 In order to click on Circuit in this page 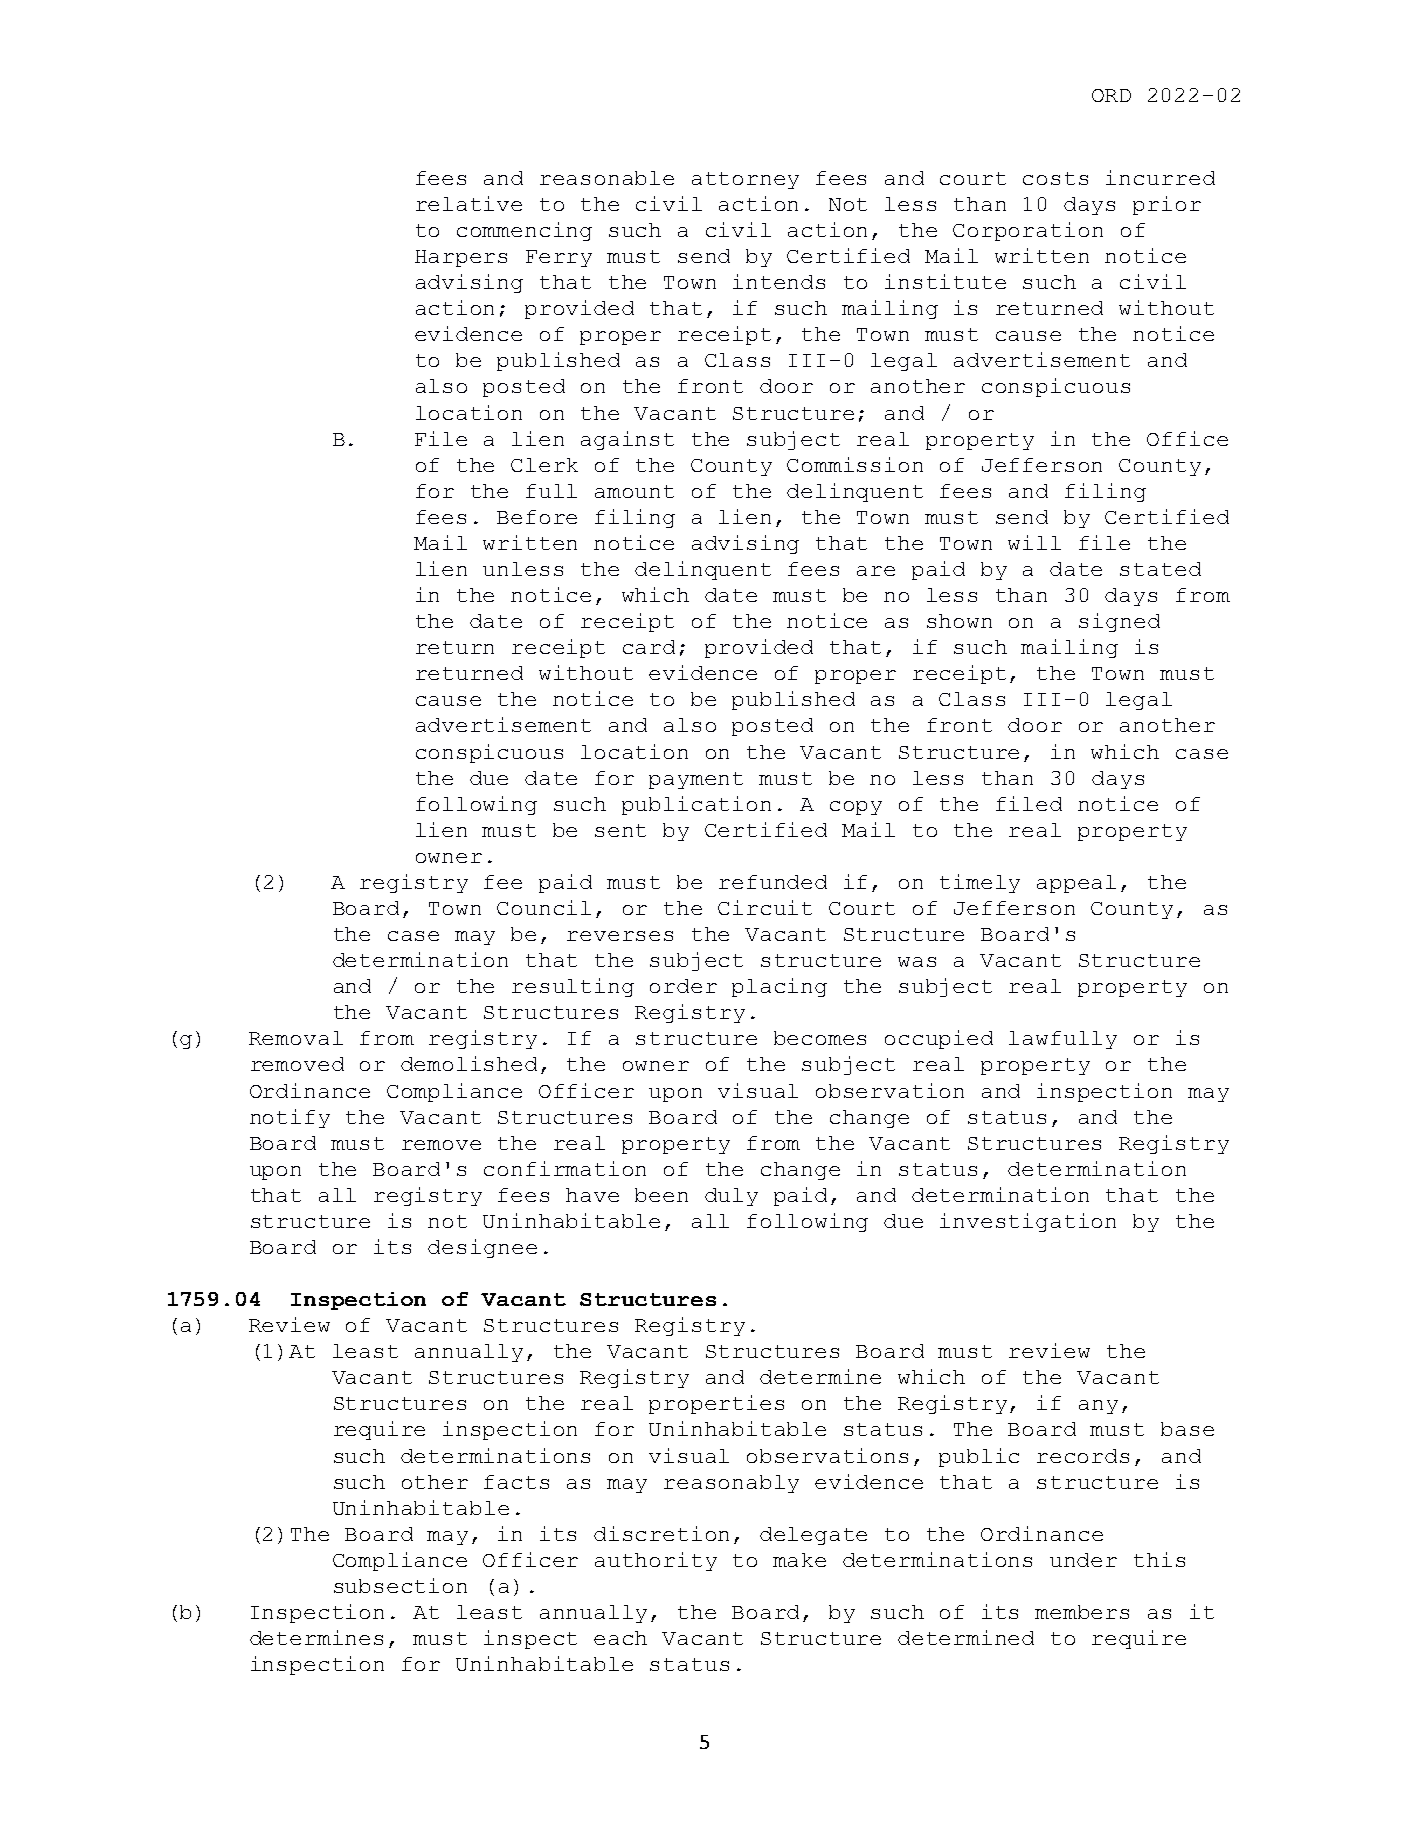, I will do `click(765, 907)`.
